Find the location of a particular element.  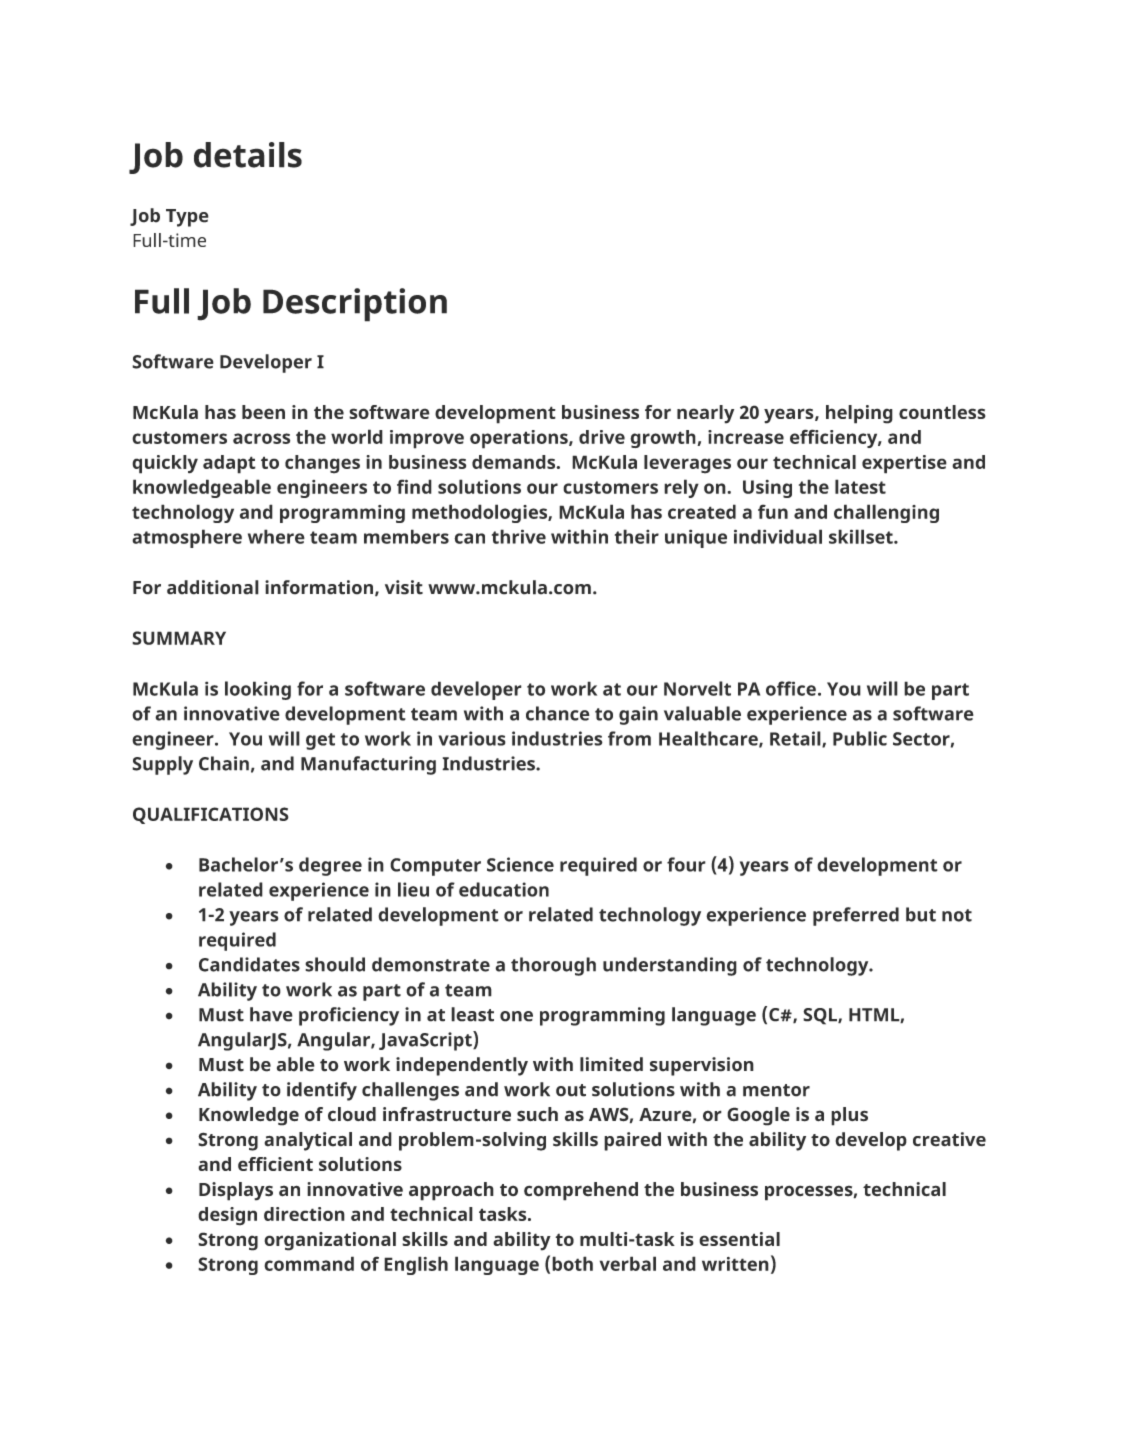

looking is located at coordinates (258, 690).
